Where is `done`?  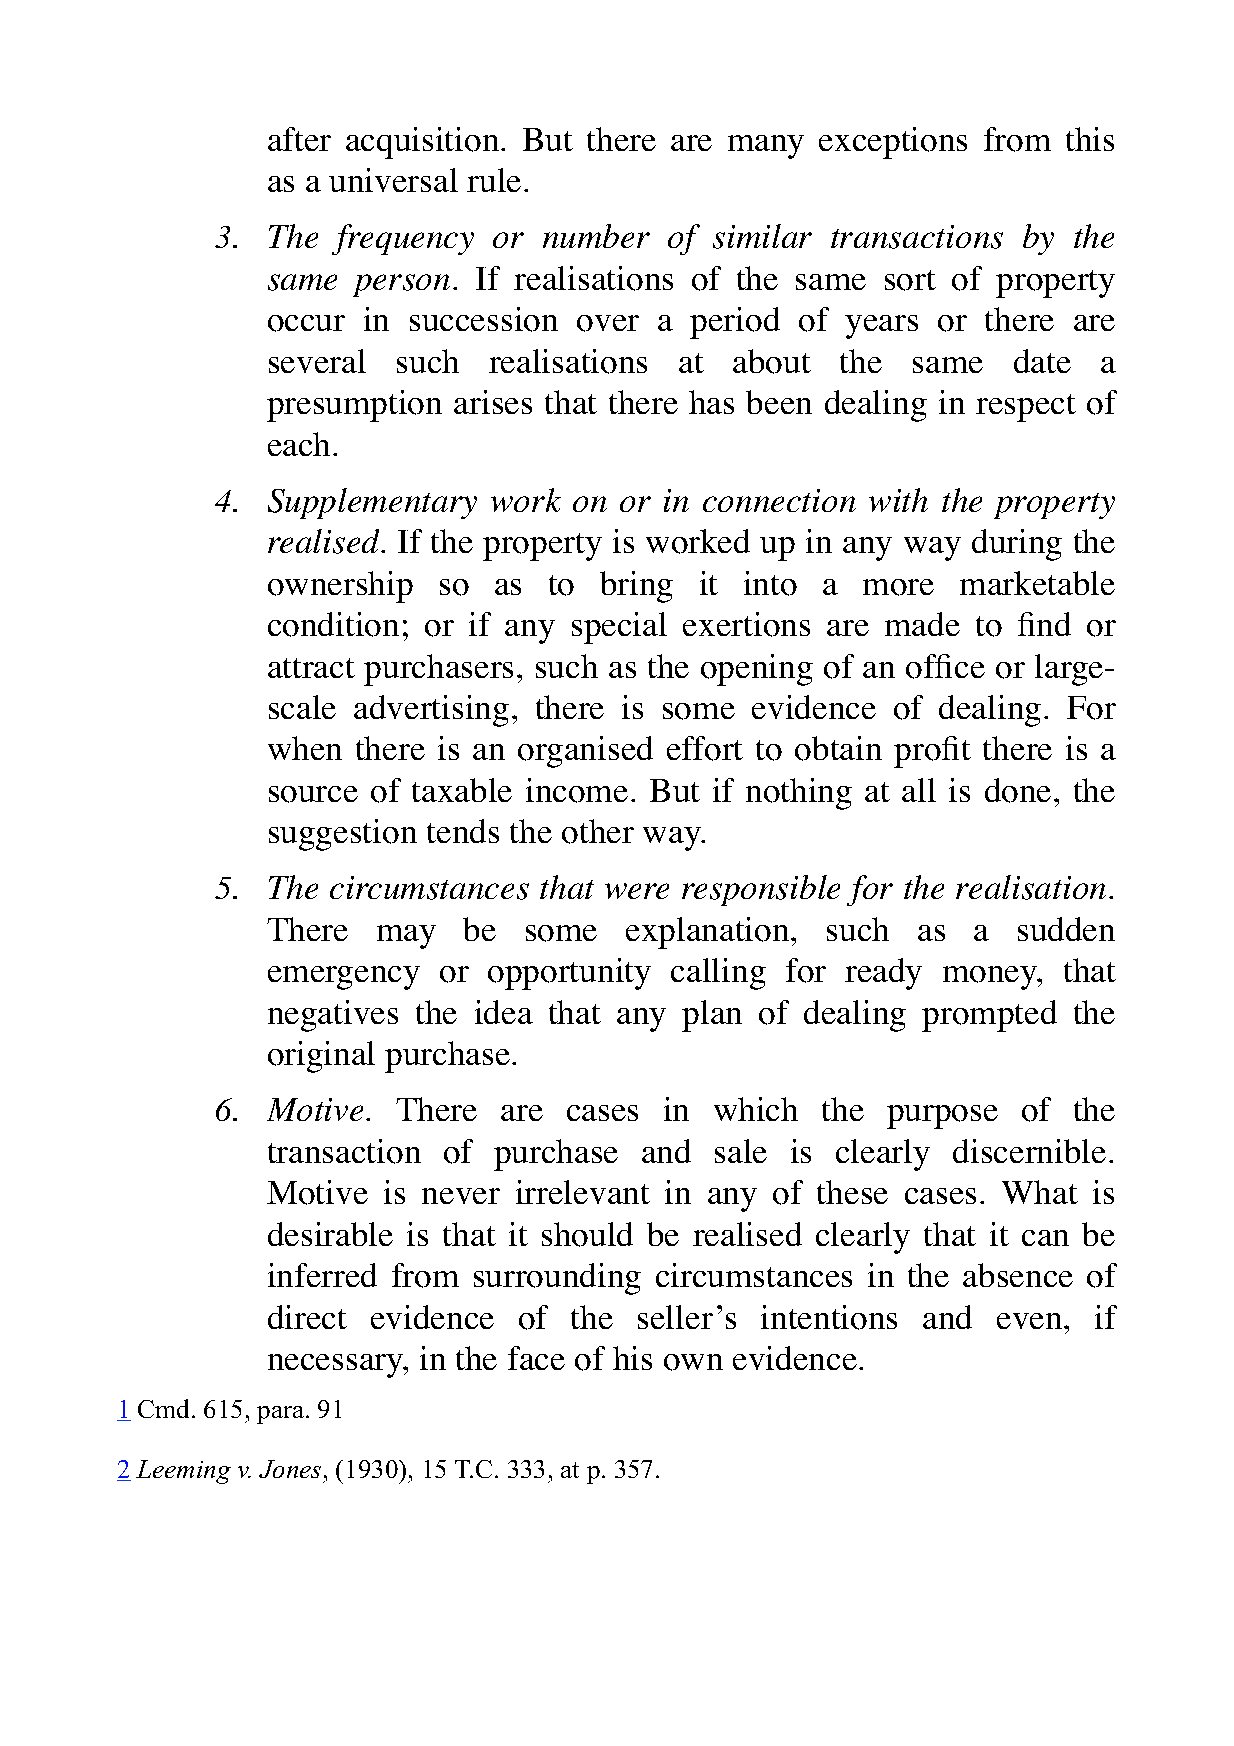 done is located at coordinates (1018, 790).
